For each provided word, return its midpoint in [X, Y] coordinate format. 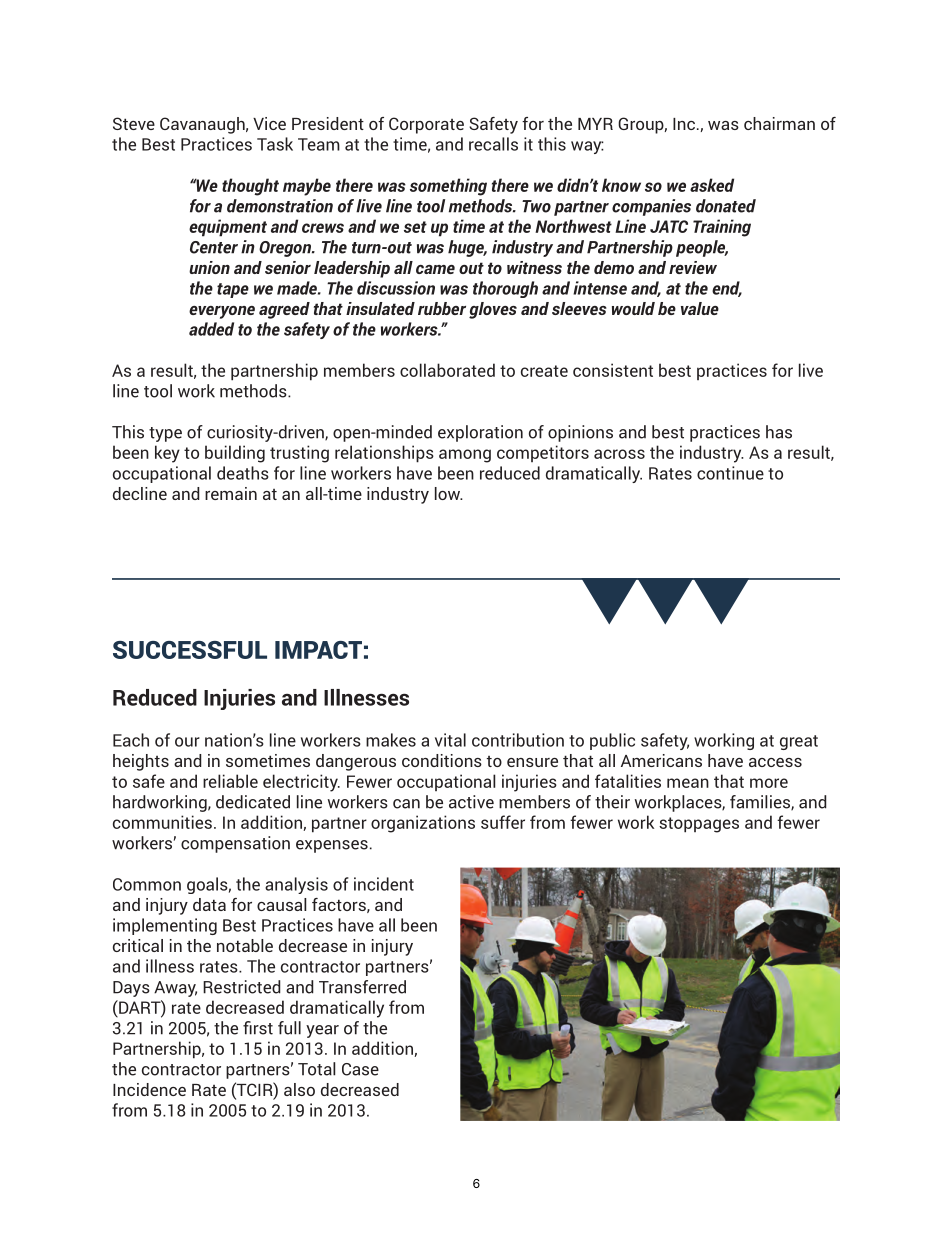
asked [712, 185]
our [187, 742]
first [258, 1028]
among [465, 456]
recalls [493, 144]
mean [688, 783]
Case [360, 1069]
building [235, 454]
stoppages [699, 825]
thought [250, 187]
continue [730, 473]
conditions [442, 760]
